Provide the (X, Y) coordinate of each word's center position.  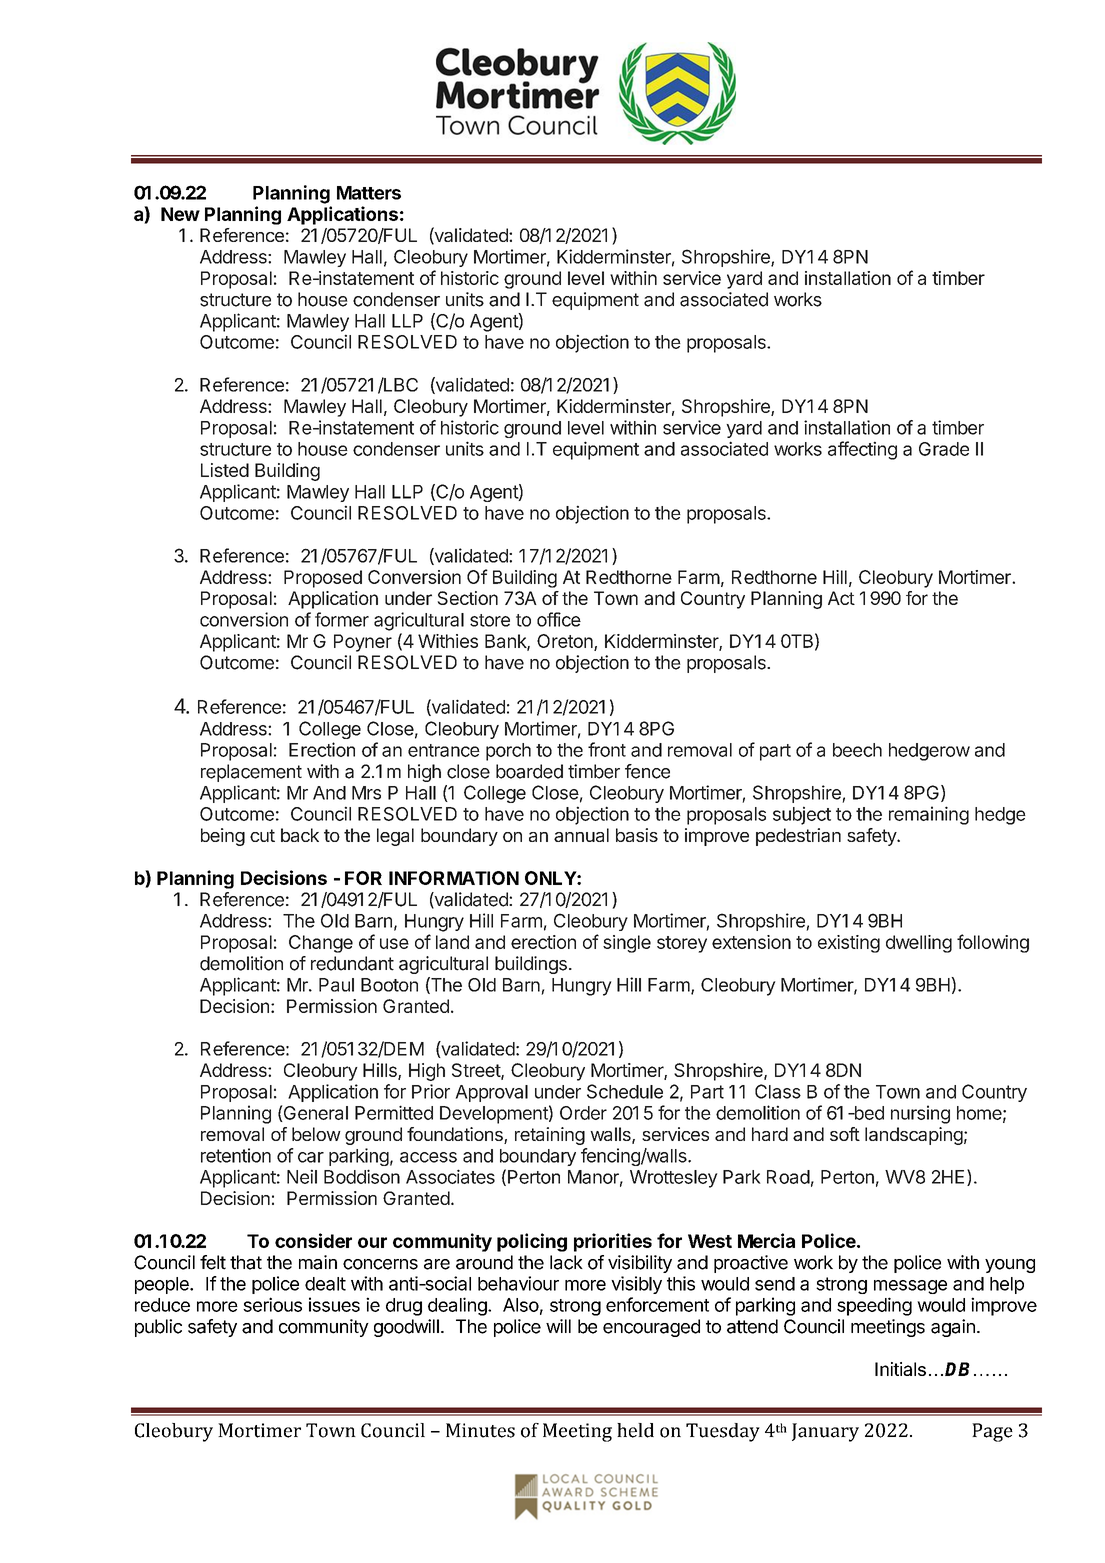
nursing (920, 1114)
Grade (944, 449)
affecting (862, 450)
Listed (225, 470)
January (825, 1432)
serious (272, 1304)
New (180, 214)
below (316, 1134)
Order (583, 1113)
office (559, 619)
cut (262, 835)
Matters (369, 193)
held (635, 1430)
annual (581, 835)
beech (857, 750)
